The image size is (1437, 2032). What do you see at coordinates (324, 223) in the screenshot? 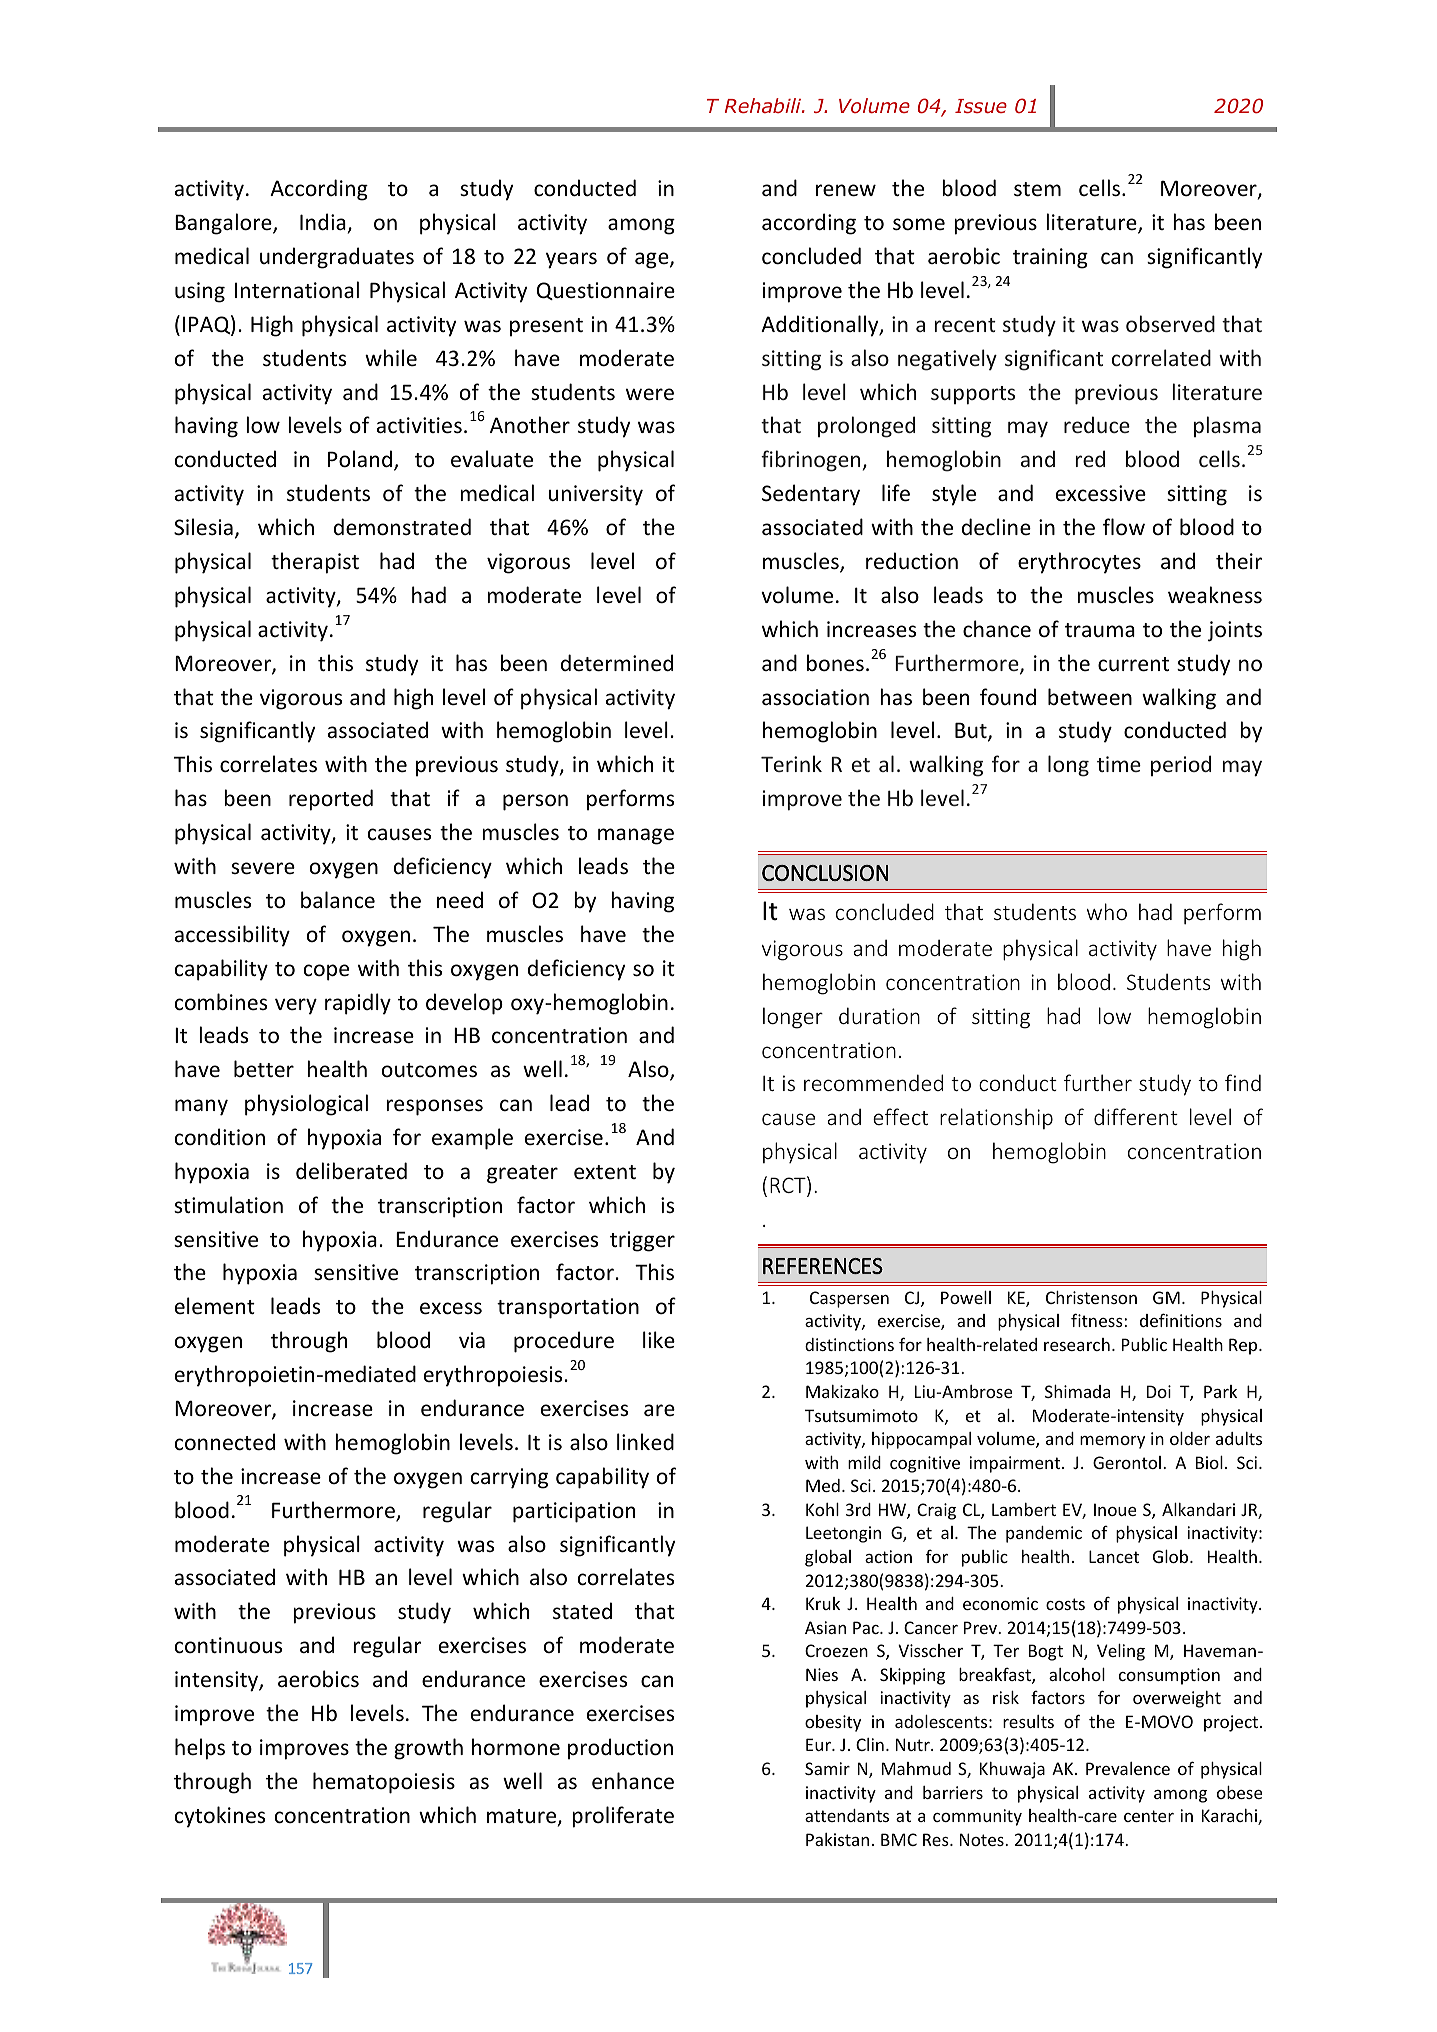
I see `India` at bounding box center [324, 223].
